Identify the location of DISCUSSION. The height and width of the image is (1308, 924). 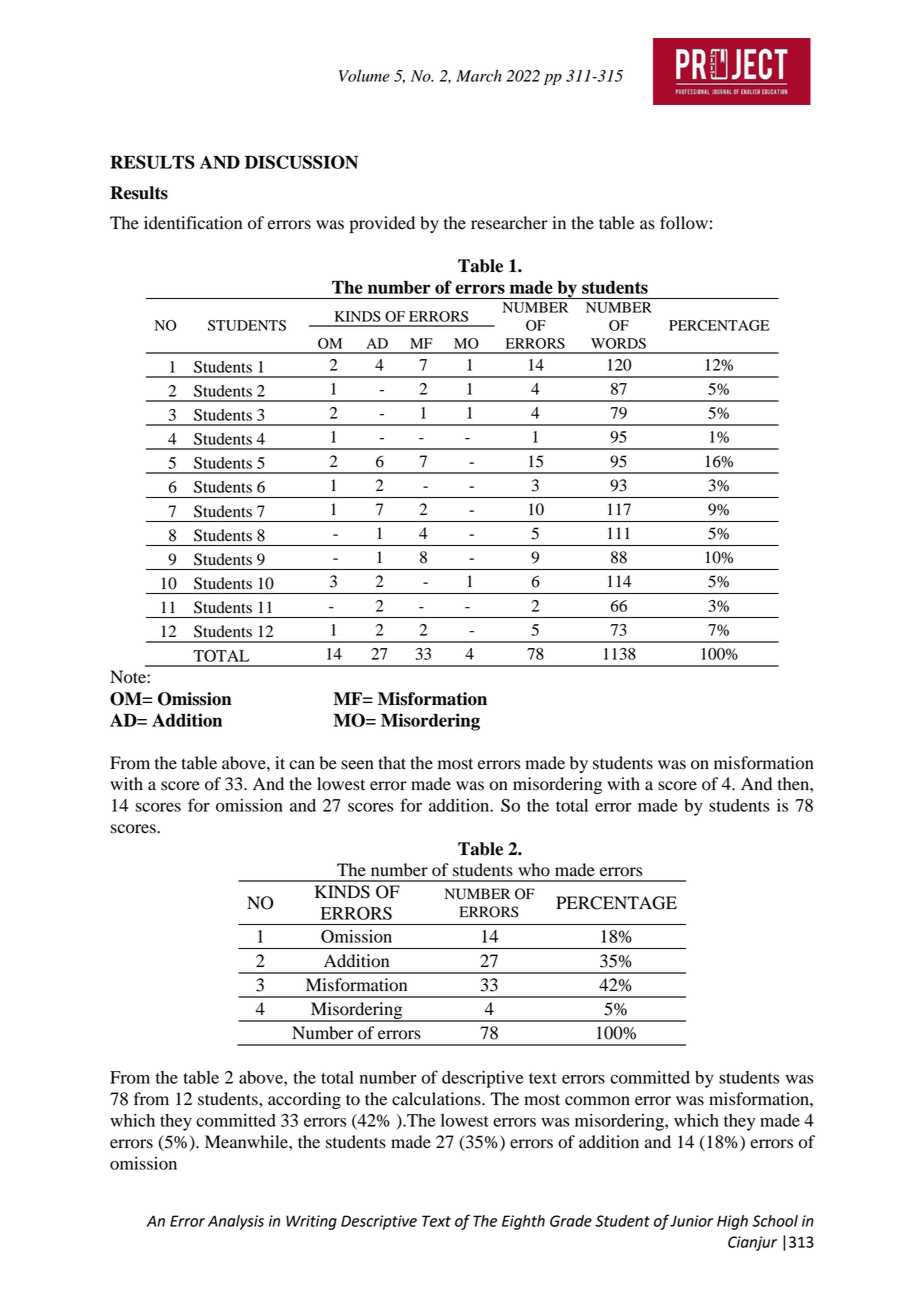
(301, 162).
